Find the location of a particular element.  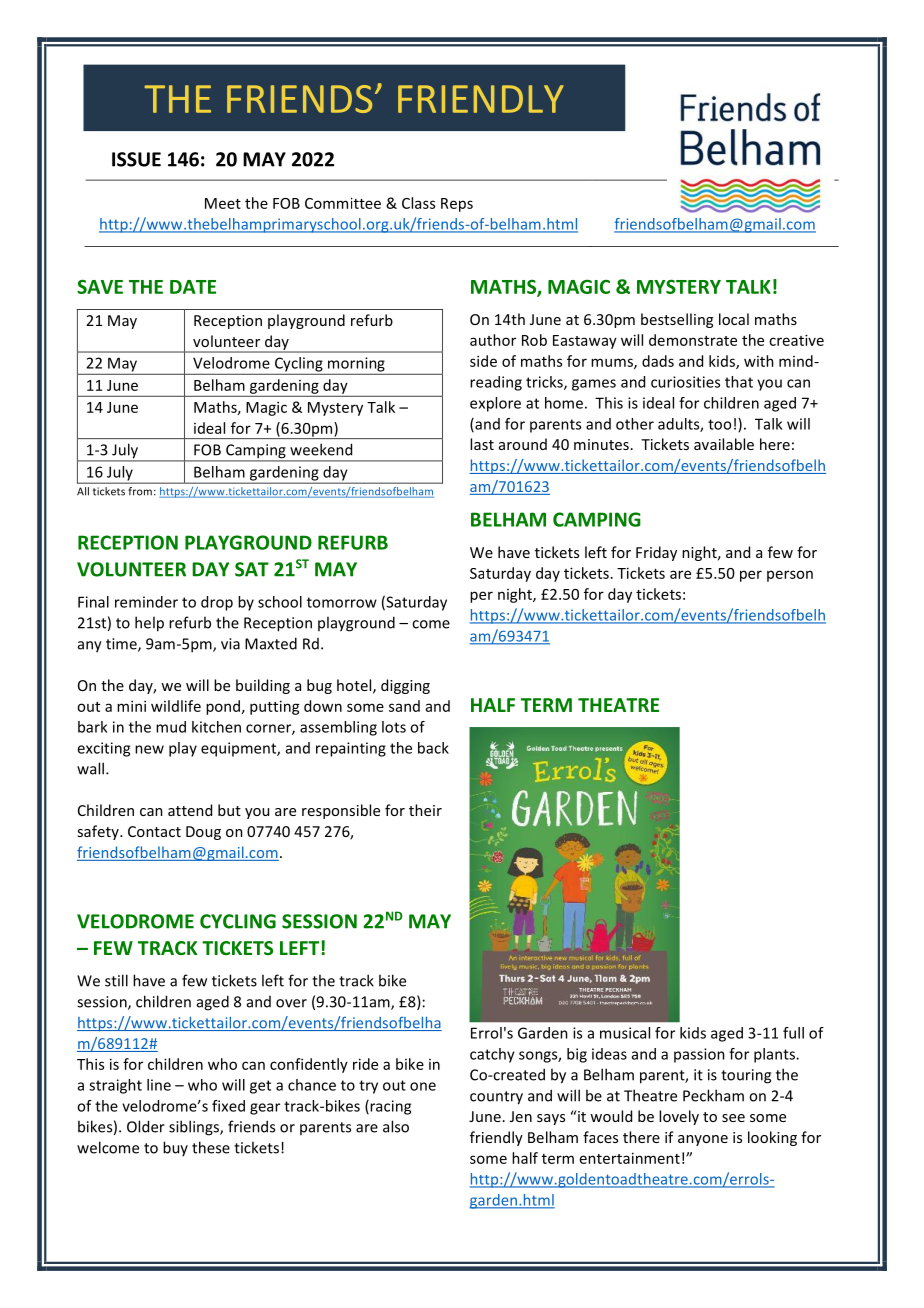

last is located at coordinates (482, 444).
